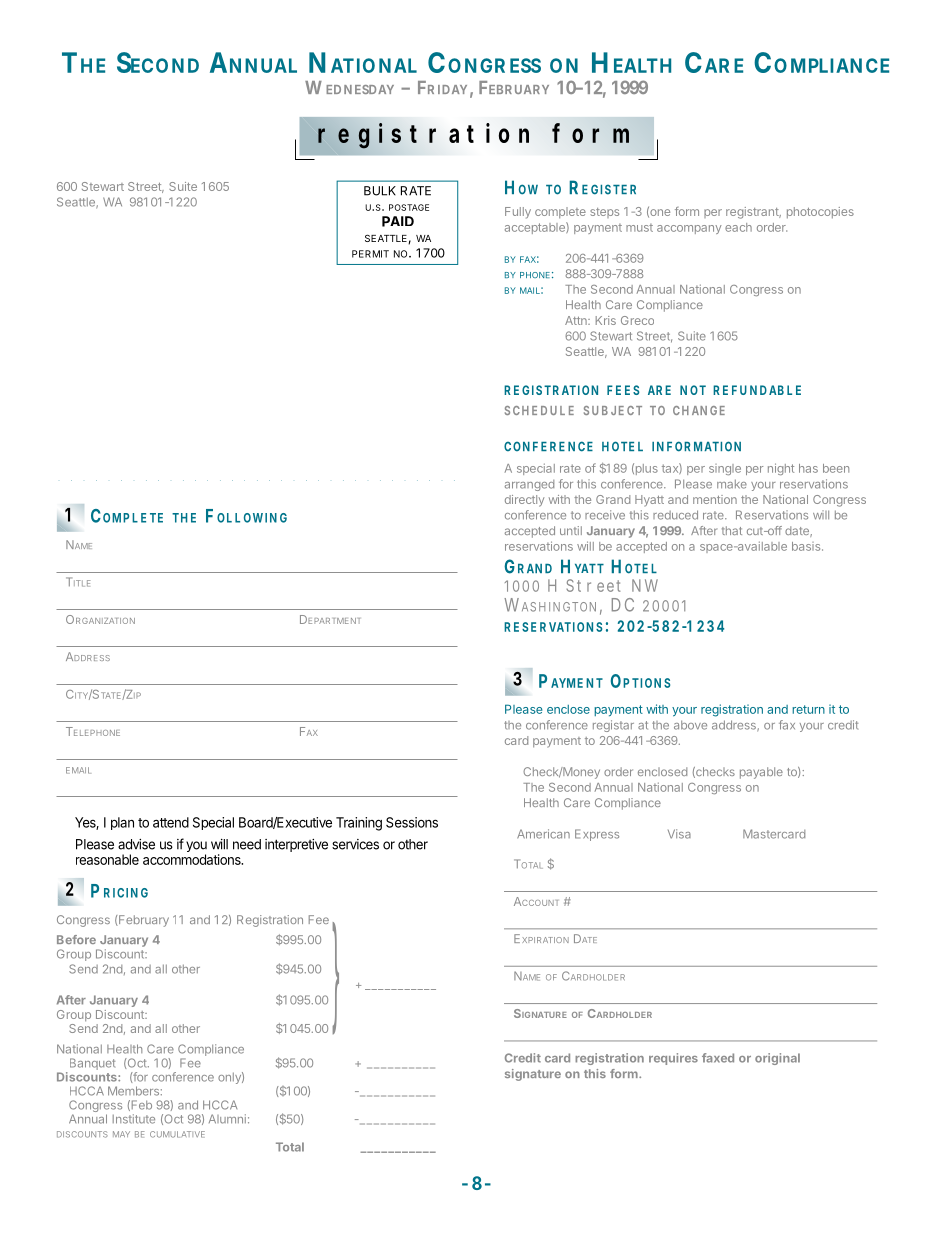 This image has width=952, height=1233. What do you see at coordinates (227, 1119) in the image?
I see `Alumni` at bounding box center [227, 1119].
